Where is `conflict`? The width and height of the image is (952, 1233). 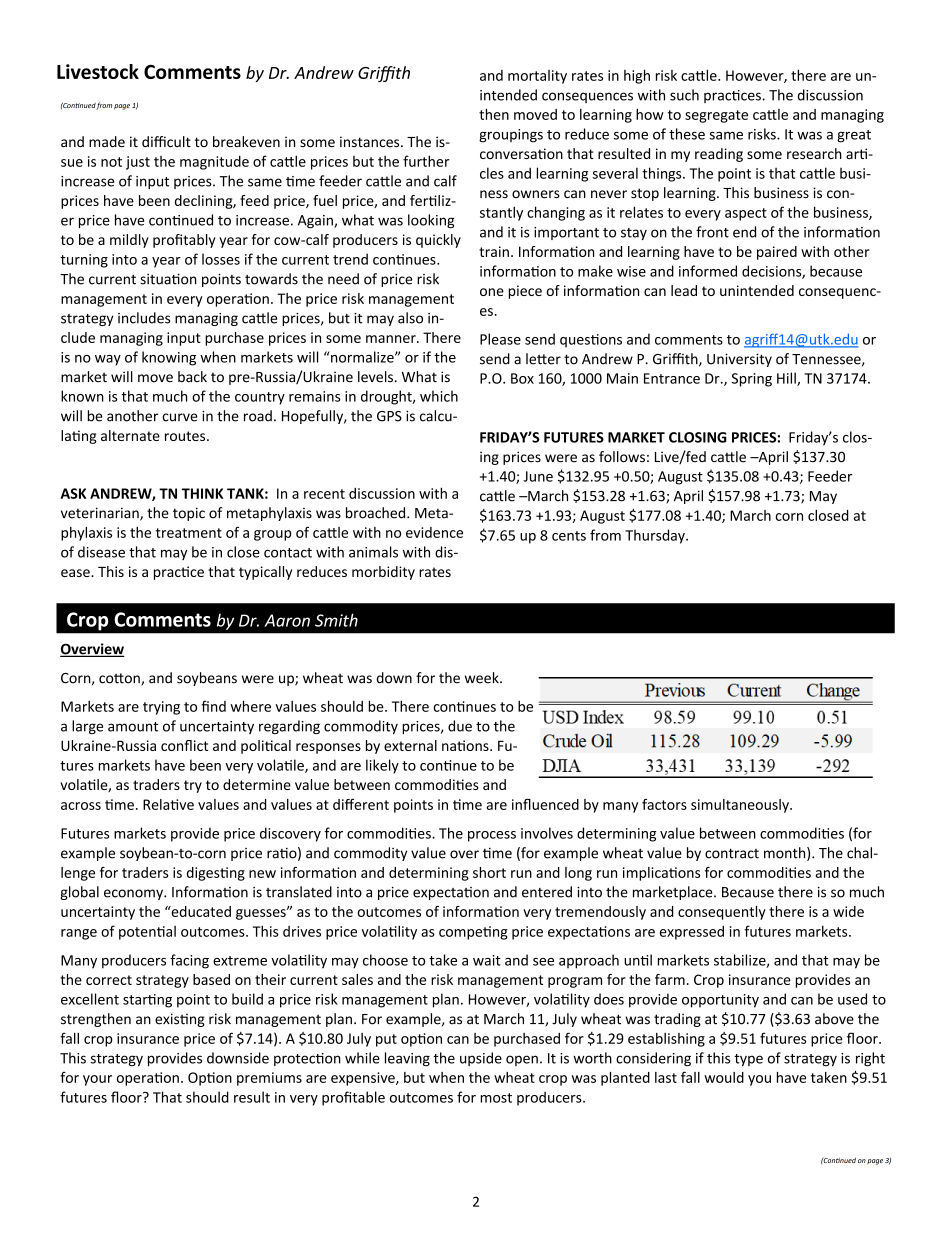 conflict is located at coordinates (184, 745).
